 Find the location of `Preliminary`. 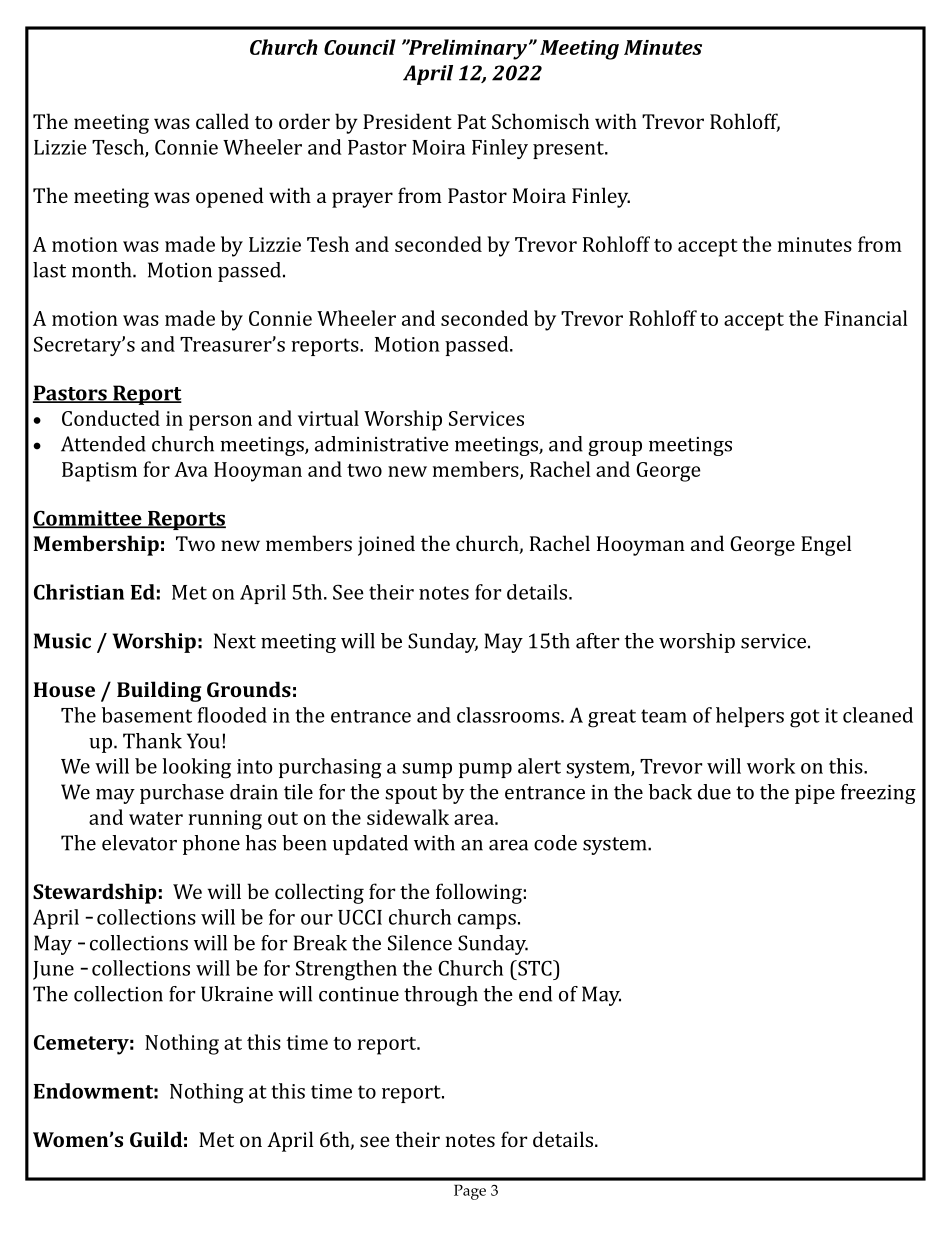

Preliminary is located at coordinates (466, 49).
